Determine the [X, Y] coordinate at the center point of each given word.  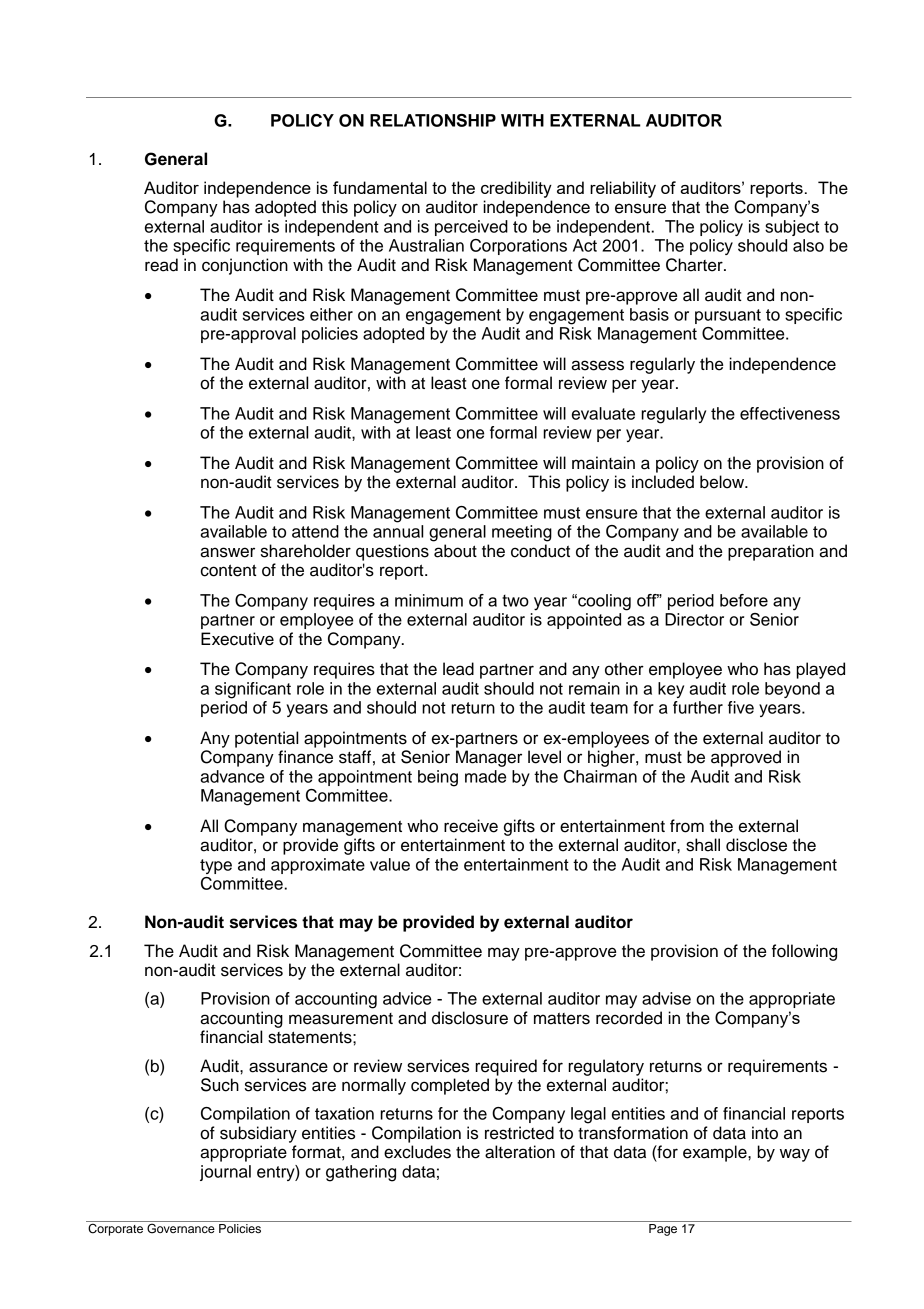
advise [666, 998]
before [744, 600]
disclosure [470, 1018]
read [161, 265]
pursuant [728, 316]
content [229, 570]
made [485, 776]
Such [220, 1085]
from [687, 826]
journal [225, 1173]
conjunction [245, 266]
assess [597, 365]
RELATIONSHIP [433, 120]
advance [232, 776]
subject [792, 228]
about [455, 551]
